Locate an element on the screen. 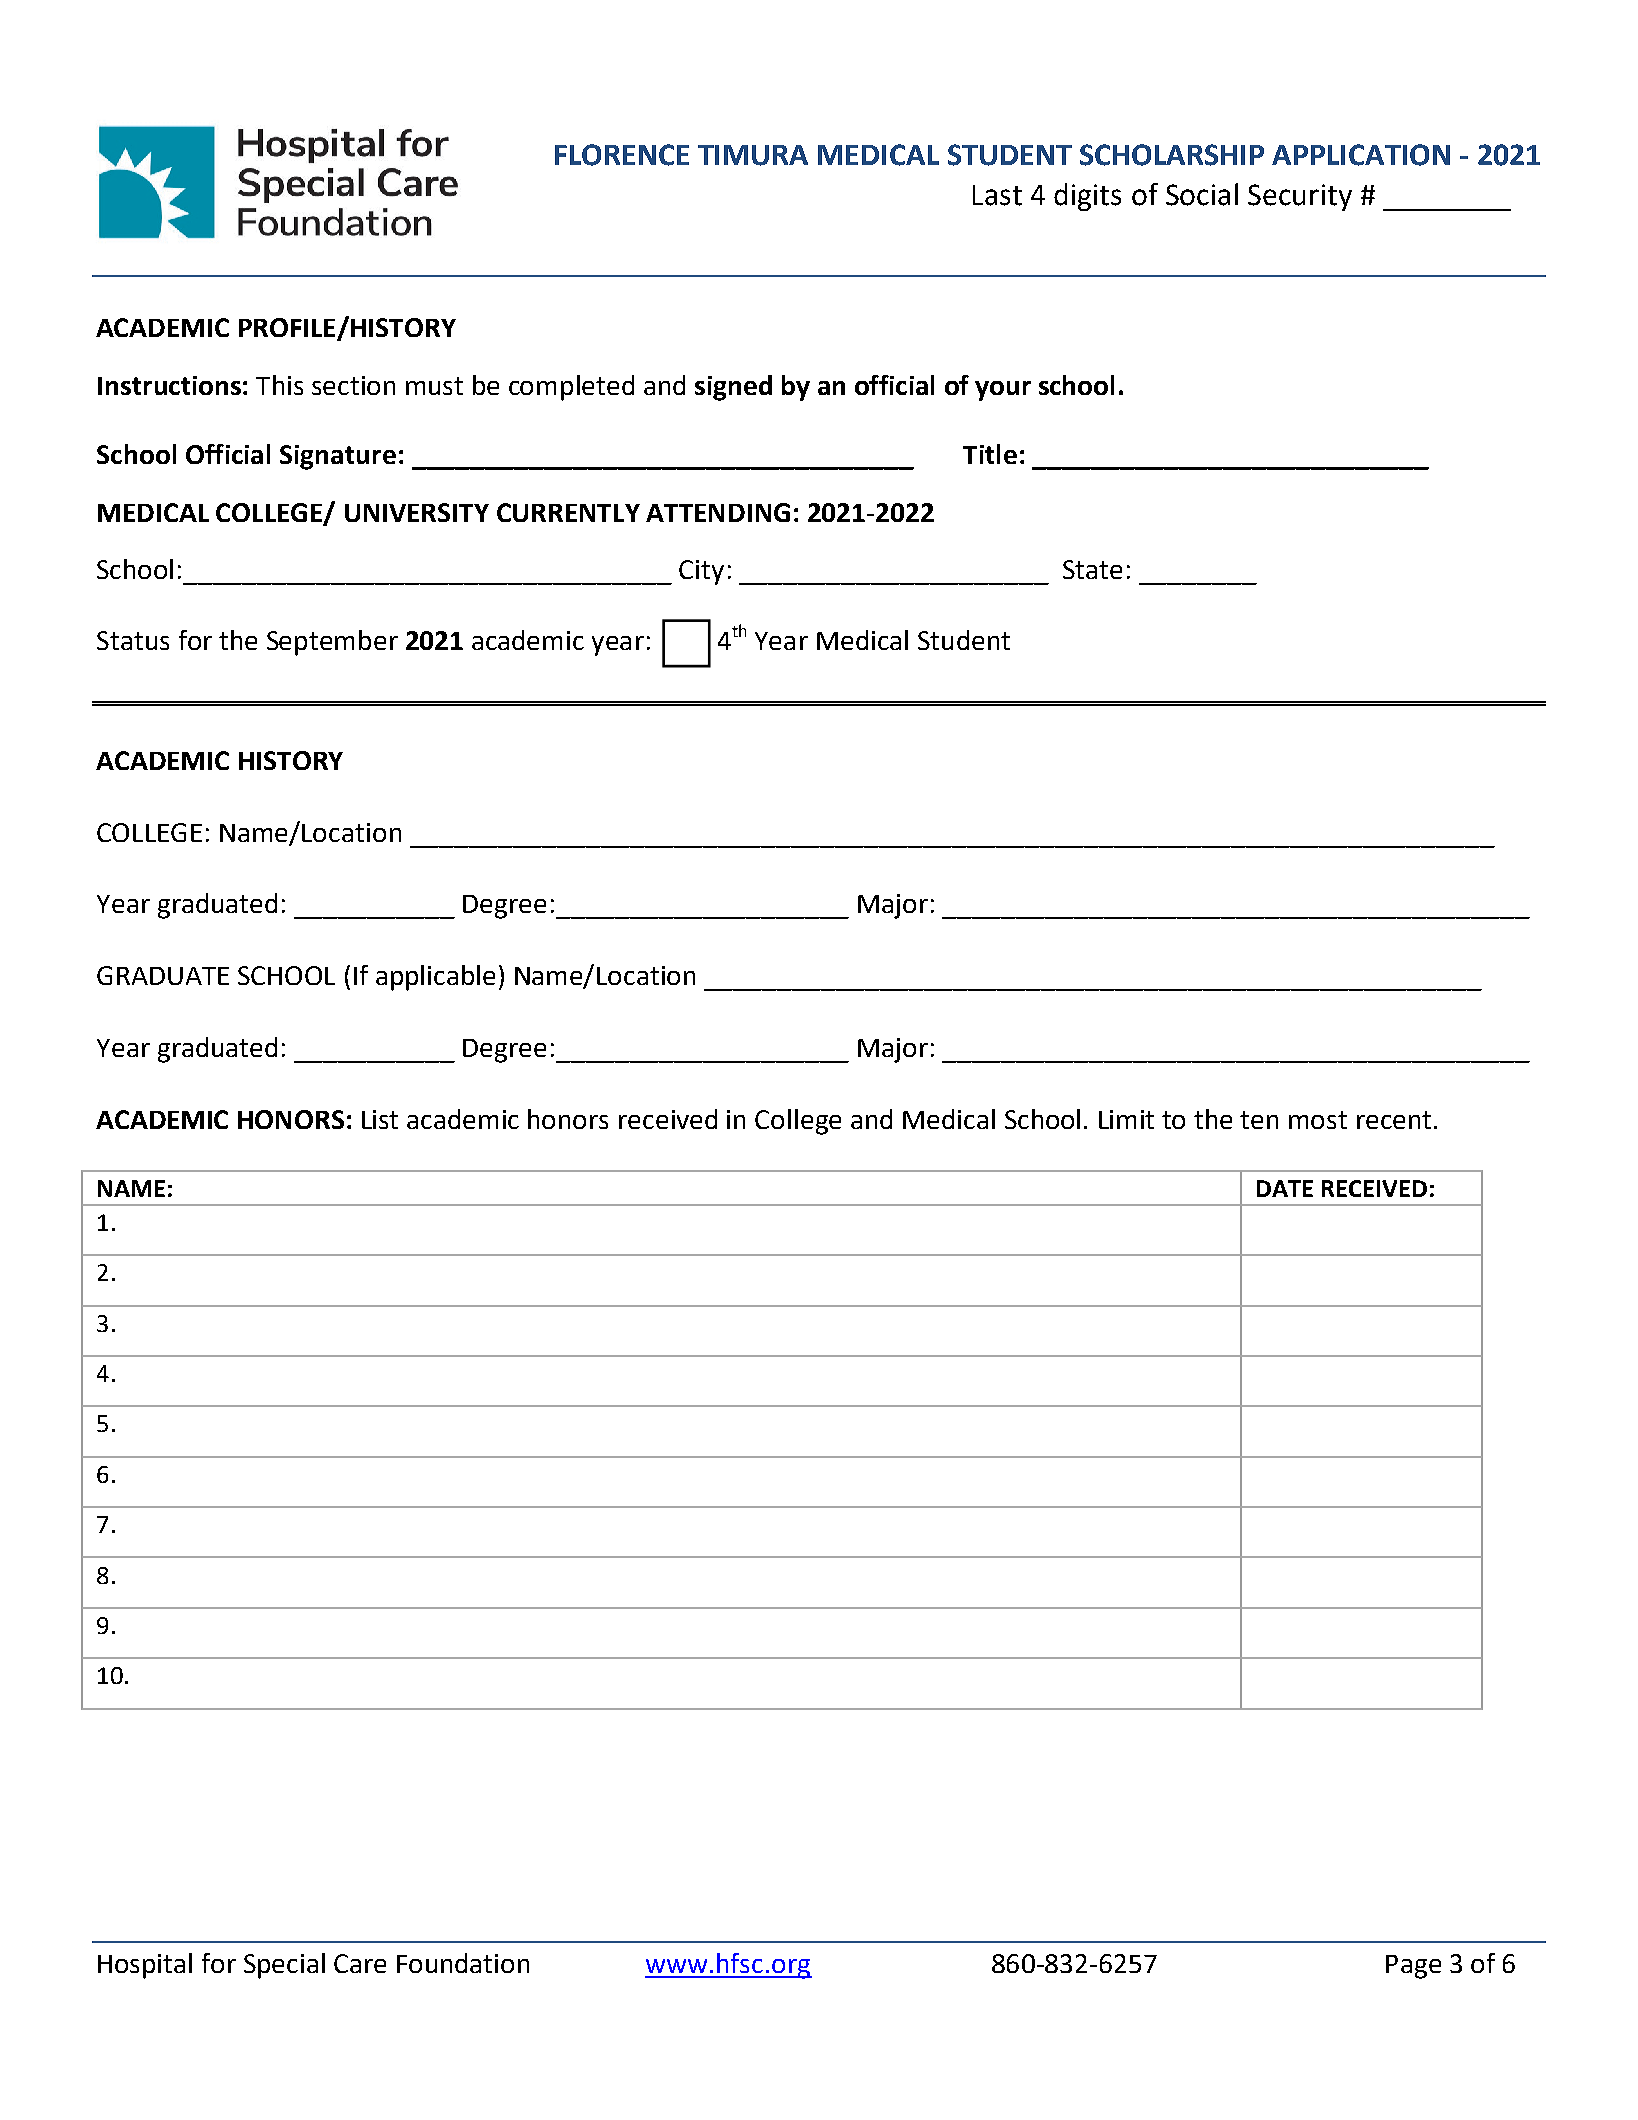  City is located at coordinates (701, 572).
